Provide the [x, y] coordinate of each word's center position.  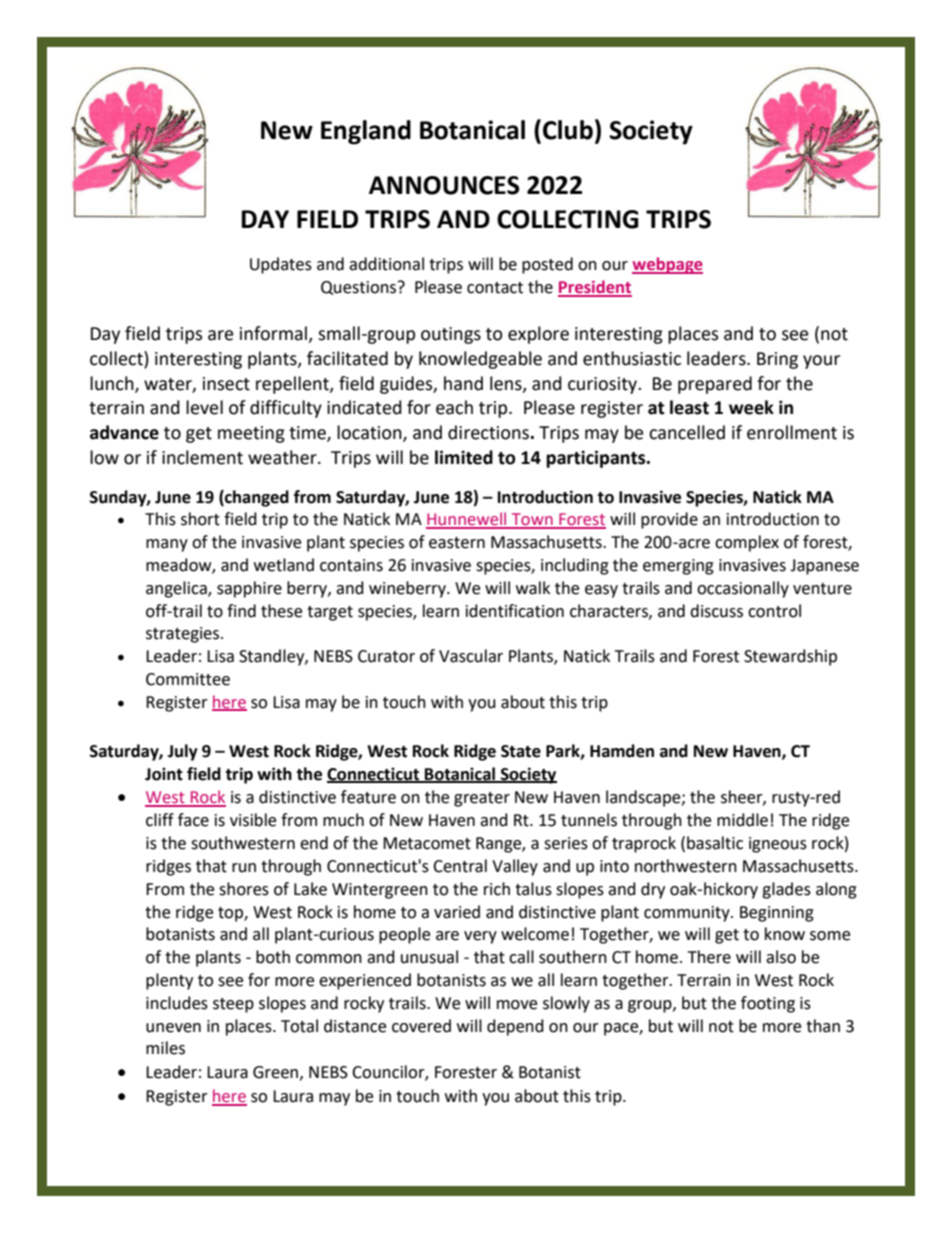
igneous [778, 845]
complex [747, 543]
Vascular [471, 656]
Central [460, 866]
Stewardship [790, 657]
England [366, 132]
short [200, 519]
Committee [188, 679]
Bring [777, 360]
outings [451, 335]
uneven [173, 1028]
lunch [113, 384]
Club [568, 130]
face [193, 820]
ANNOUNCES [444, 185]
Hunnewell [467, 520]
